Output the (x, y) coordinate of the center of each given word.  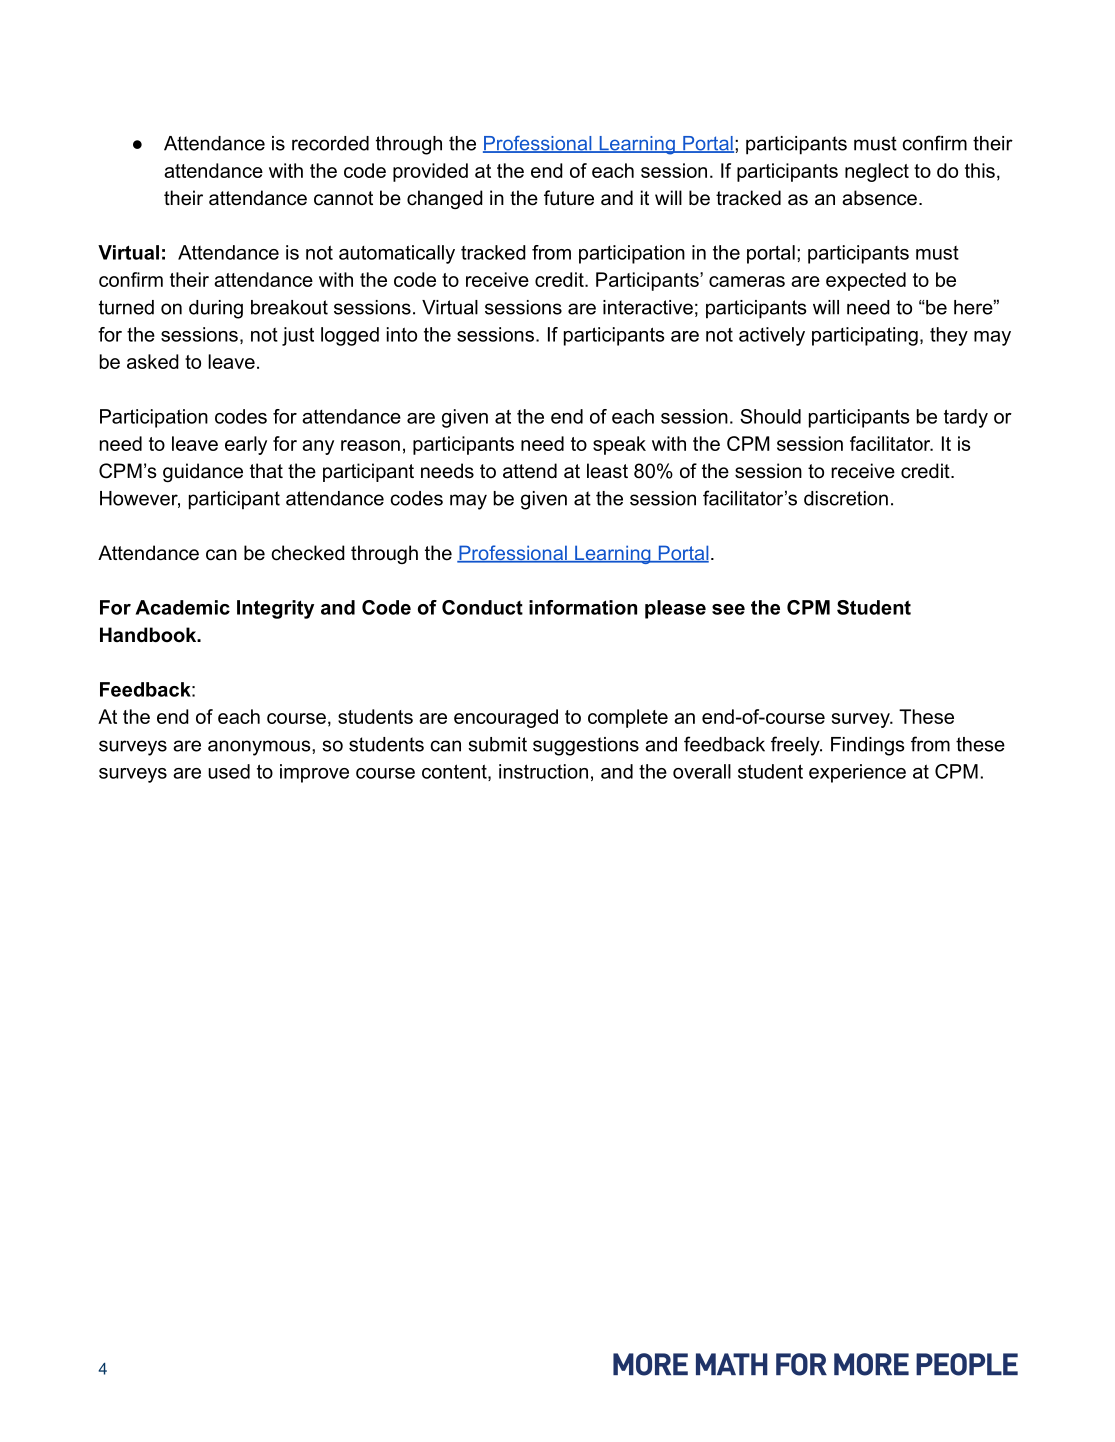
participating (865, 336)
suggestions (586, 746)
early (246, 445)
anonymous (260, 748)
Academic (182, 607)
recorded (330, 143)
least (607, 471)
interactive (648, 307)
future (569, 198)
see (728, 609)
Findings (868, 746)
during (216, 309)
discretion (846, 498)
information (583, 607)
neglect (877, 172)
